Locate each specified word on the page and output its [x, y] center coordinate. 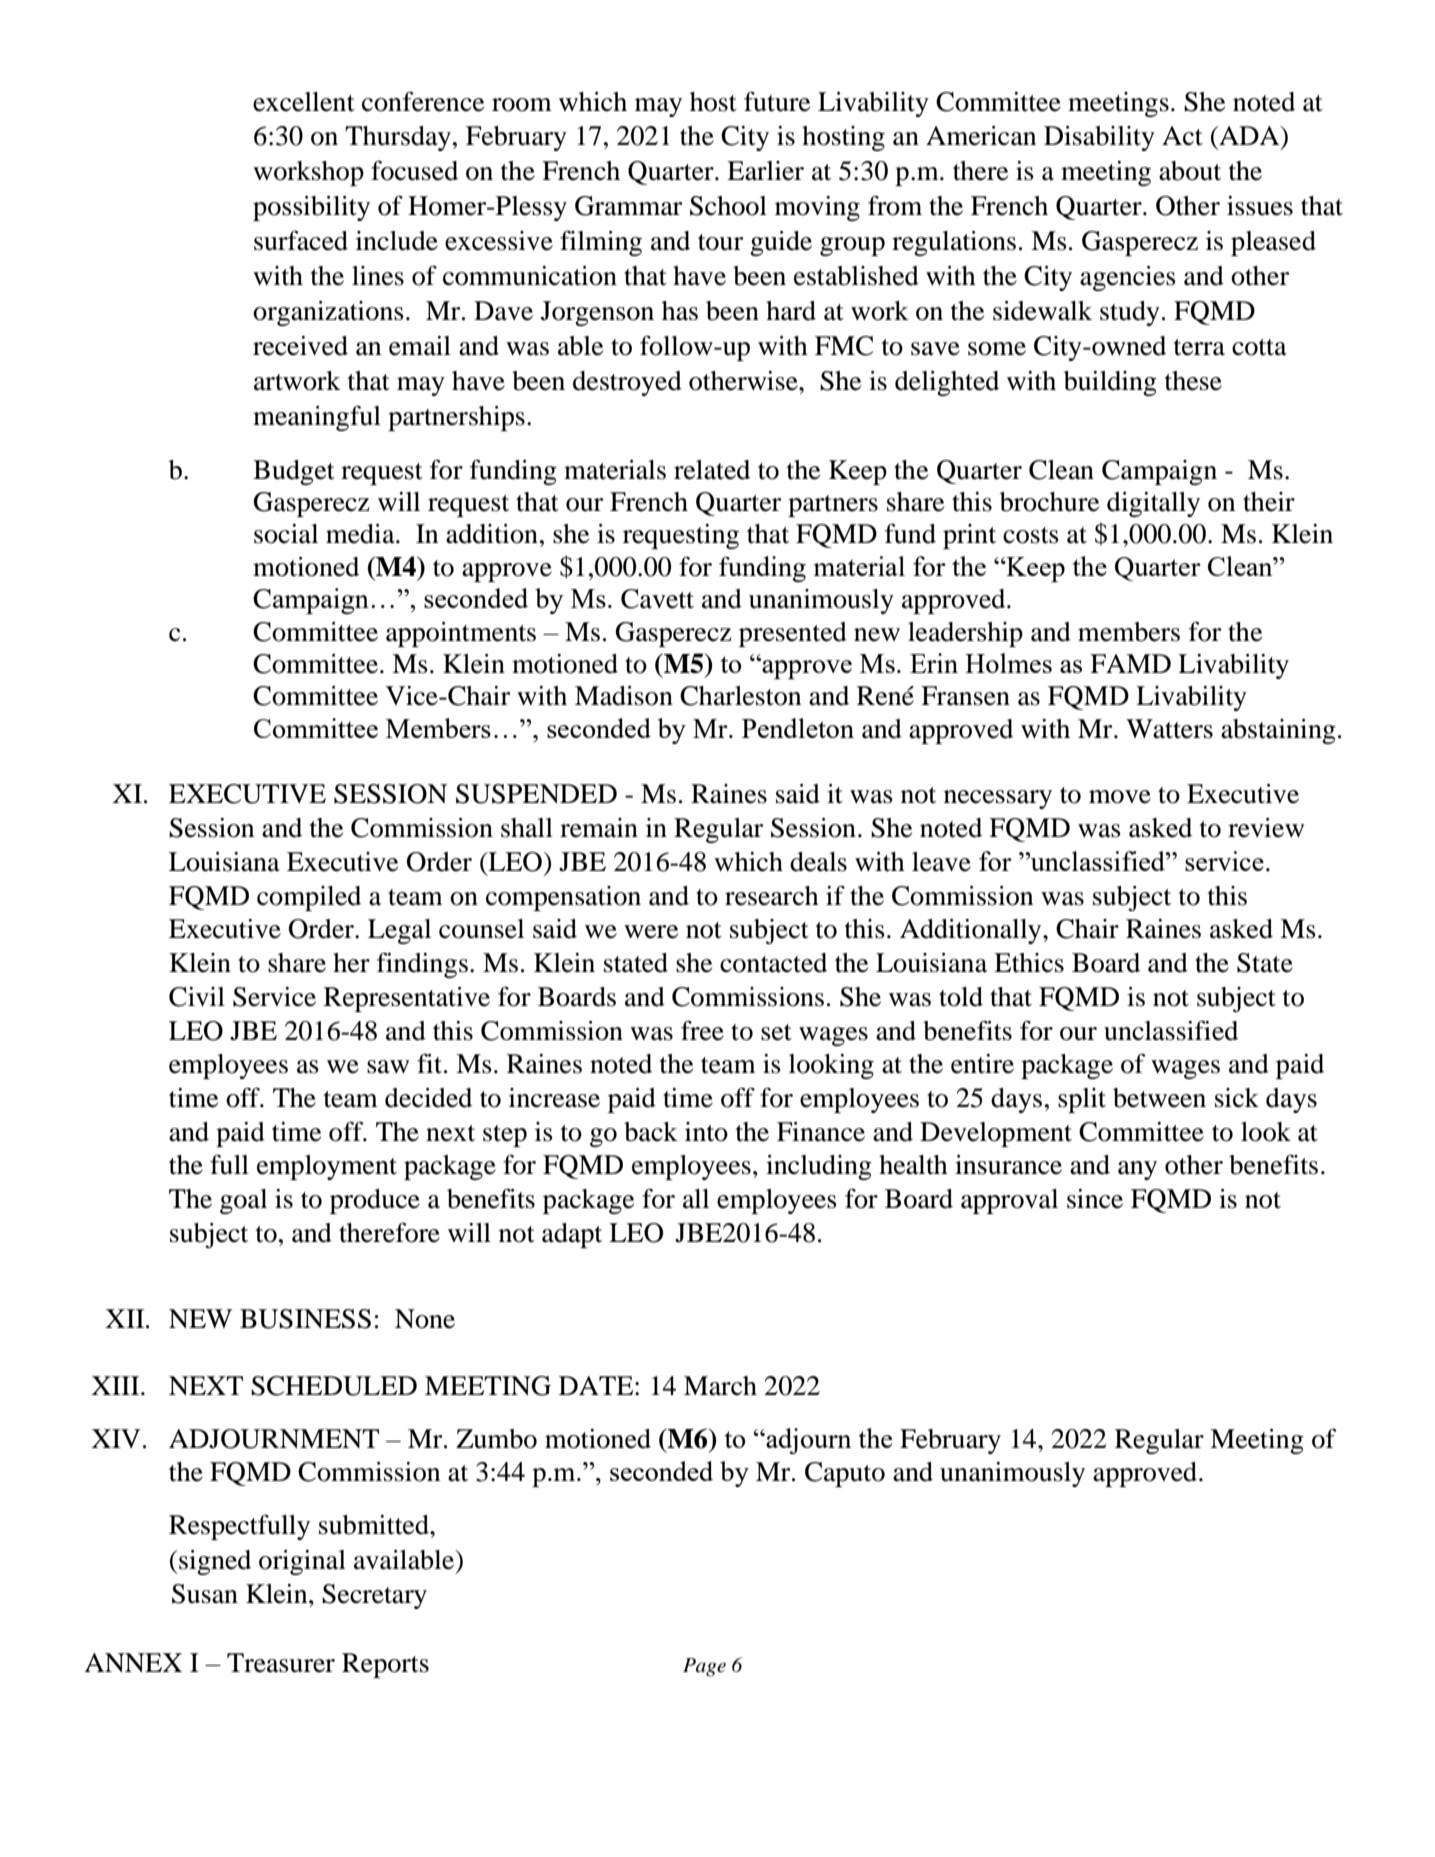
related [712, 470]
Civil [197, 997]
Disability [1099, 138]
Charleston [740, 696]
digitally [1153, 504]
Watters [1169, 729]
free [702, 1030]
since [1095, 1199]
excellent [304, 102]
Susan [205, 1594]
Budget [294, 472]
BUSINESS [305, 1319]
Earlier [765, 171]
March [720, 1386]
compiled [309, 898]
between [1159, 1098]
